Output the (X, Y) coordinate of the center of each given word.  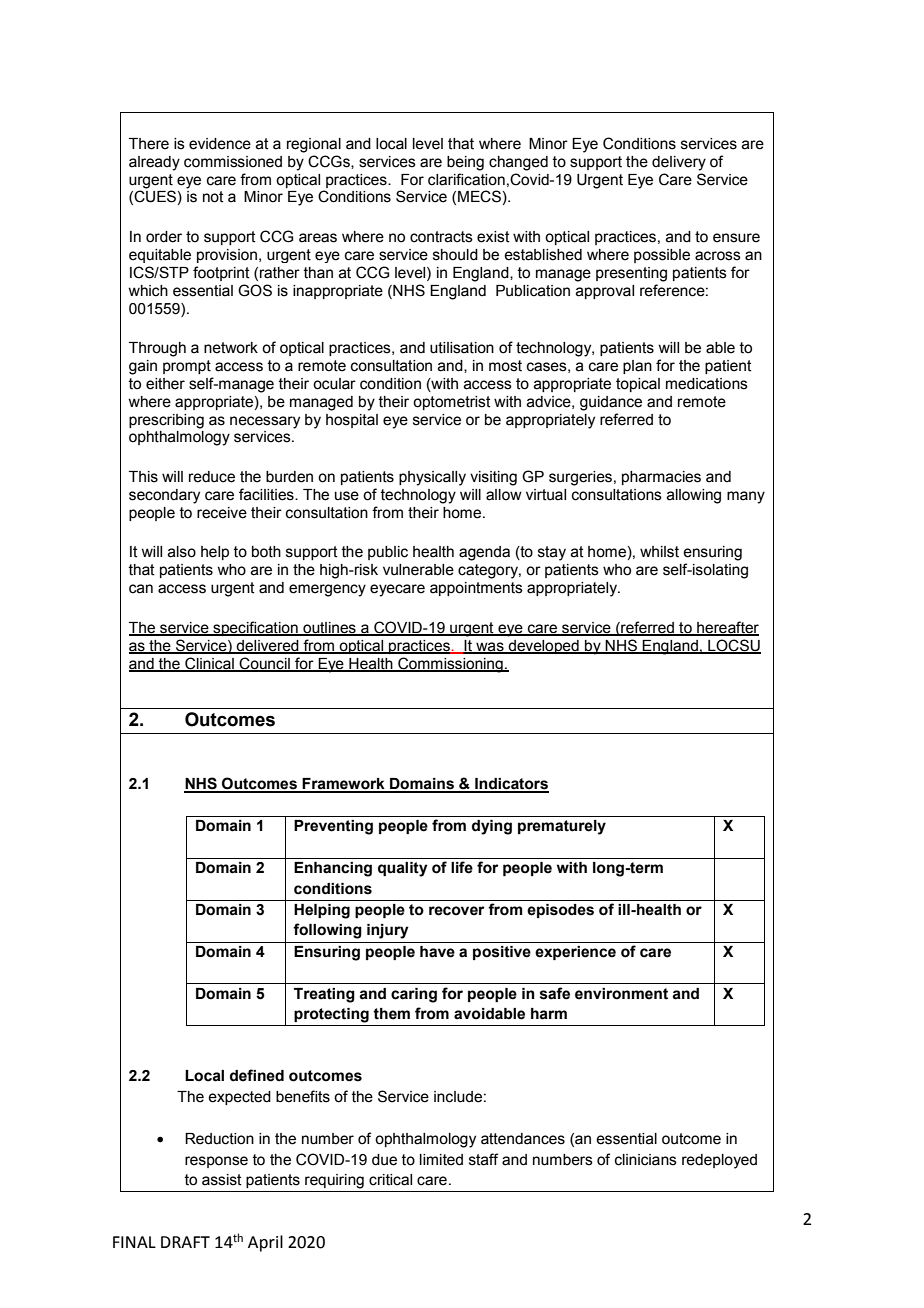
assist (222, 1180)
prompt (187, 367)
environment (621, 994)
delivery (679, 163)
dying (492, 827)
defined (257, 1075)
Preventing (333, 827)
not (213, 197)
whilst (659, 552)
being (465, 163)
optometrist (452, 403)
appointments (476, 589)
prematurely (562, 827)
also (182, 552)
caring (414, 995)
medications (707, 384)
